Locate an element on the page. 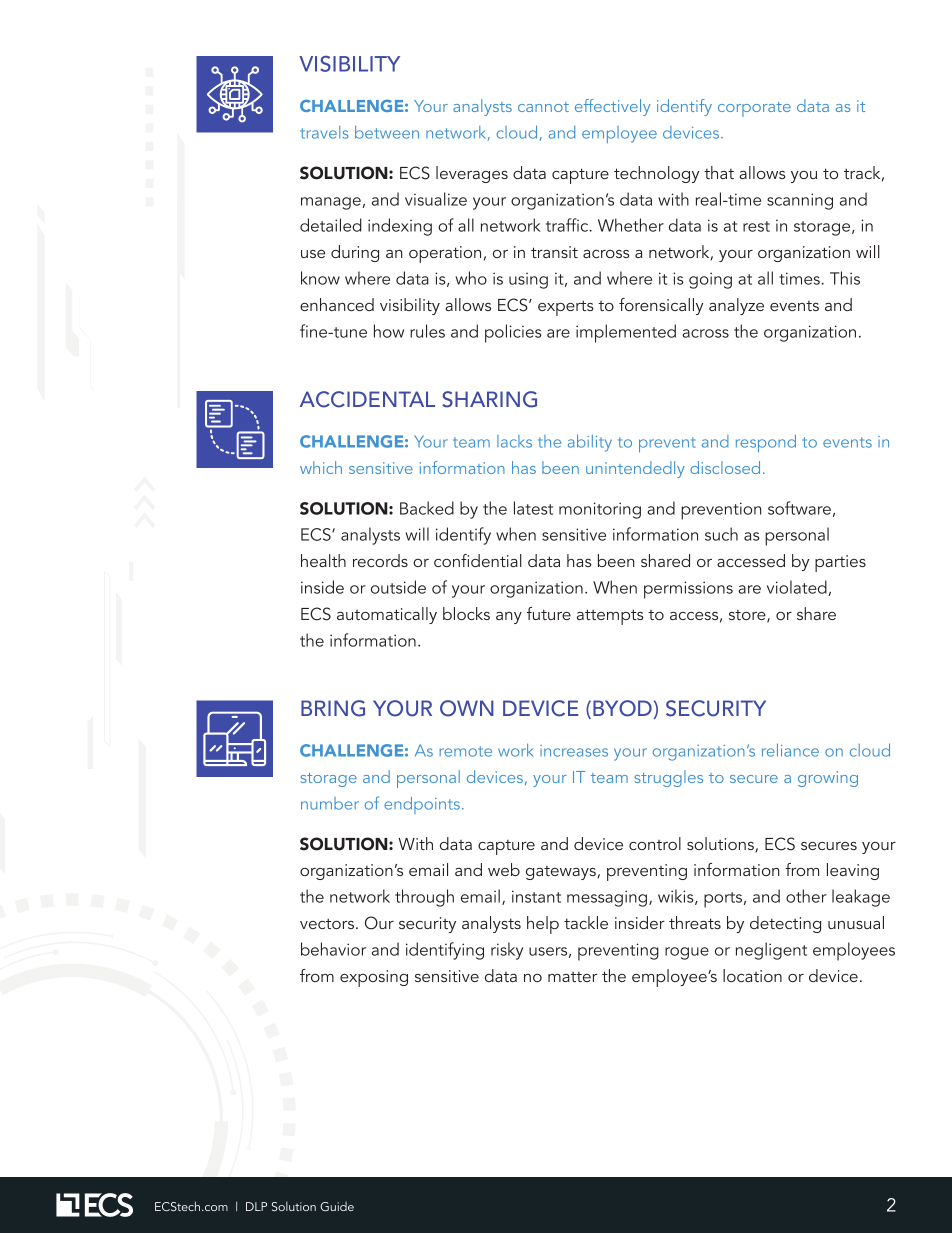 The image size is (952, 1233). travels is located at coordinates (324, 132).
